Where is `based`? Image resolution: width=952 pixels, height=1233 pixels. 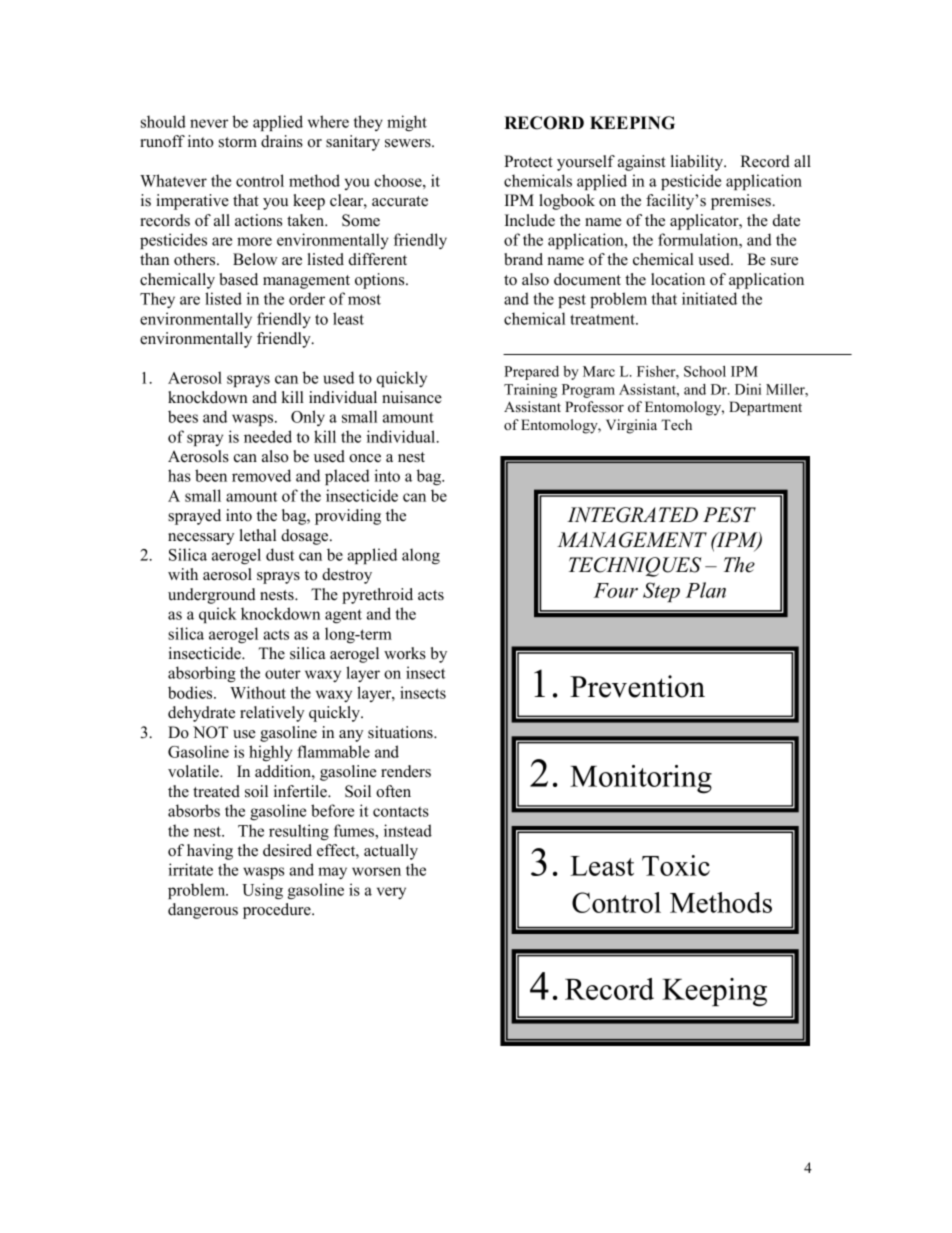 based is located at coordinates (239, 279).
